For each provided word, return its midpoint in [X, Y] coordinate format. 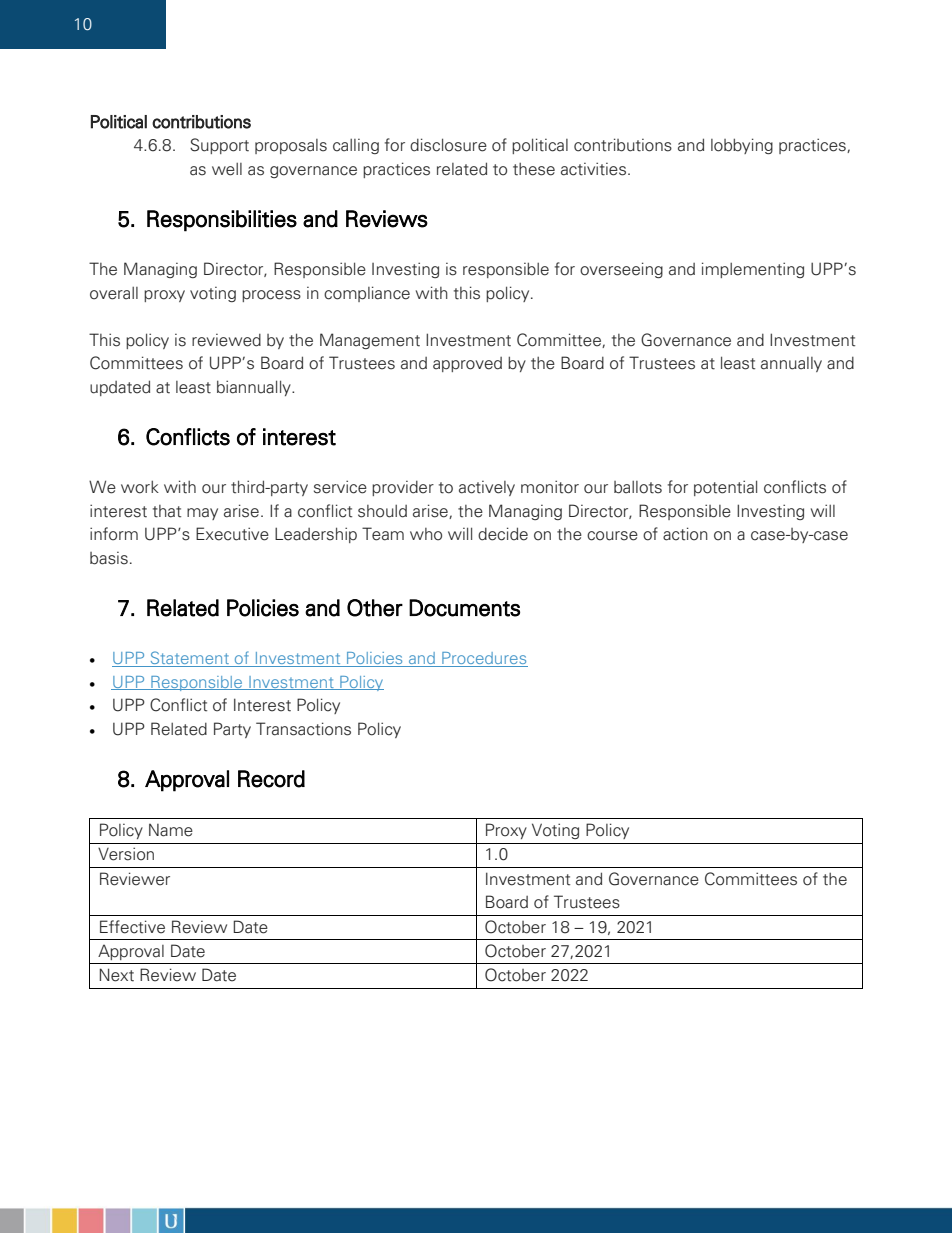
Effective [132, 927]
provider [403, 488]
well [227, 169]
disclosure [448, 145]
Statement [189, 659]
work [140, 487]
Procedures [484, 659]
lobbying [742, 146]
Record [271, 779]
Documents [464, 608]
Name [171, 830]
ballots [638, 487]
